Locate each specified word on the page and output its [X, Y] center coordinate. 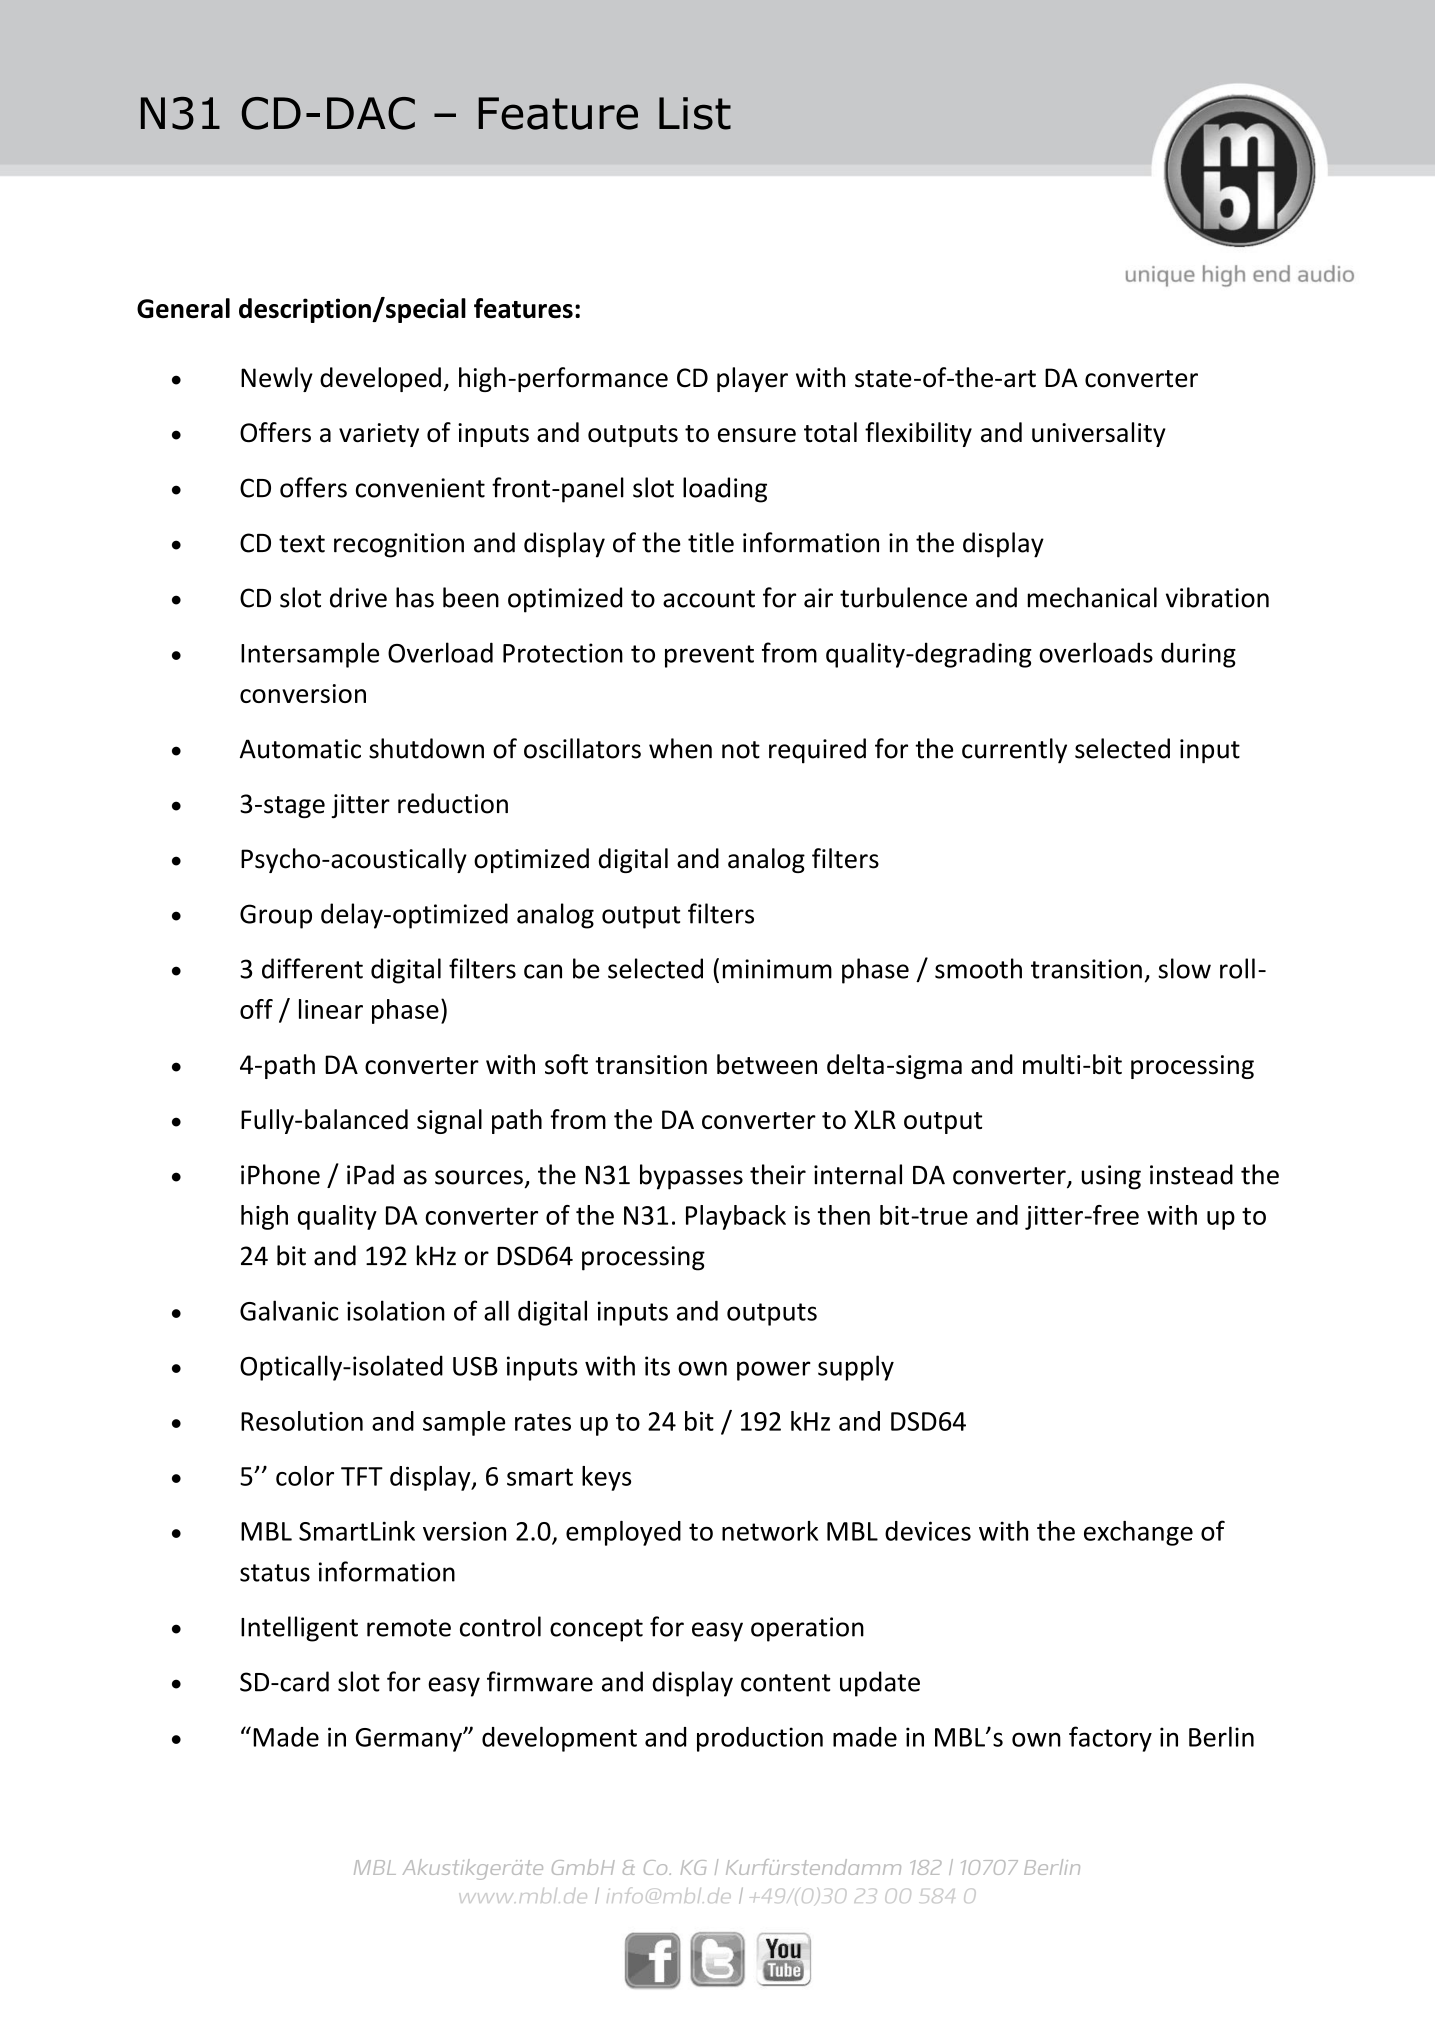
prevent [709, 656]
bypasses [691, 1177]
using [1111, 1177]
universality [1099, 434]
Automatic [300, 749]
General [183, 308]
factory [1110, 1739]
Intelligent [299, 1629]
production [760, 1739]
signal [449, 1121]
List [695, 113]
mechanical [1092, 597]
